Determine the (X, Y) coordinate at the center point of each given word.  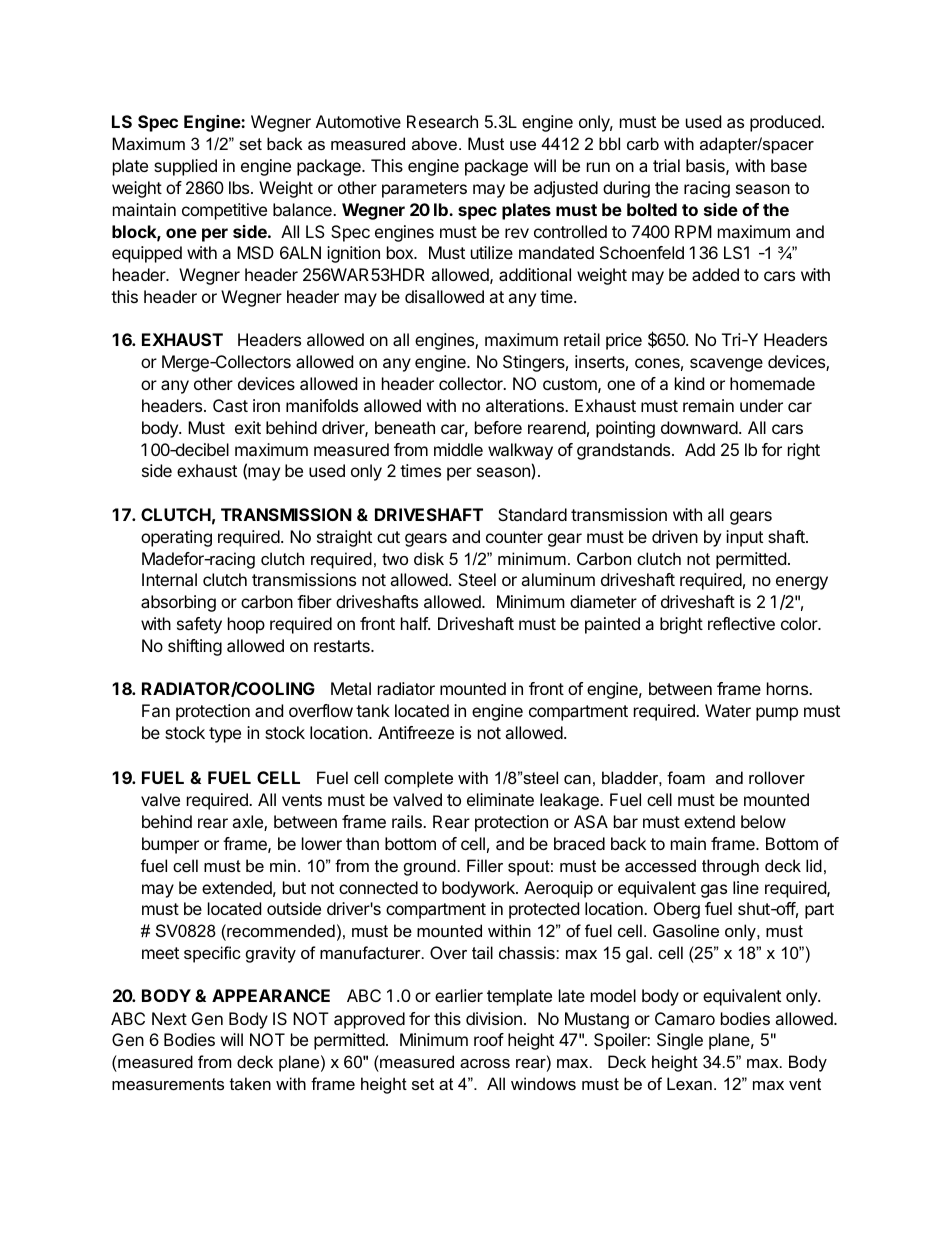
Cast (230, 405)
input (744, 538)
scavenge (726, 365)
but (294, 887)
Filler (485, 865)
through (730, 867)
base (789, 165)
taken (250, 1083)
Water (728, 710)
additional (535, 274)
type (225, 735)
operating (176, 538)
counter (514, 537)
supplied (185, 167)
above (436, 143)
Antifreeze (416, 732)
